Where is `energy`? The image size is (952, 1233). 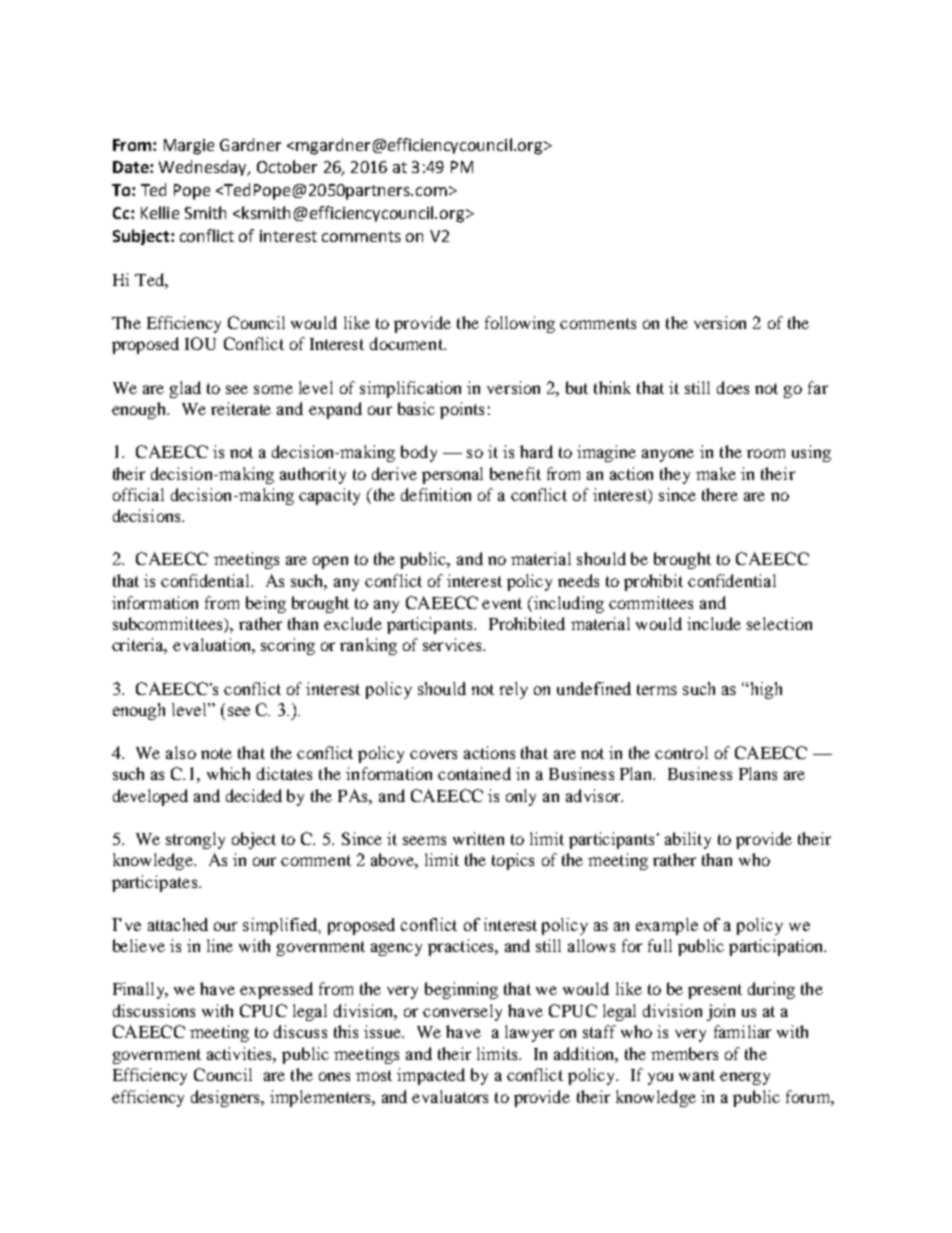
energy is located at coordinates (745, 1078).
